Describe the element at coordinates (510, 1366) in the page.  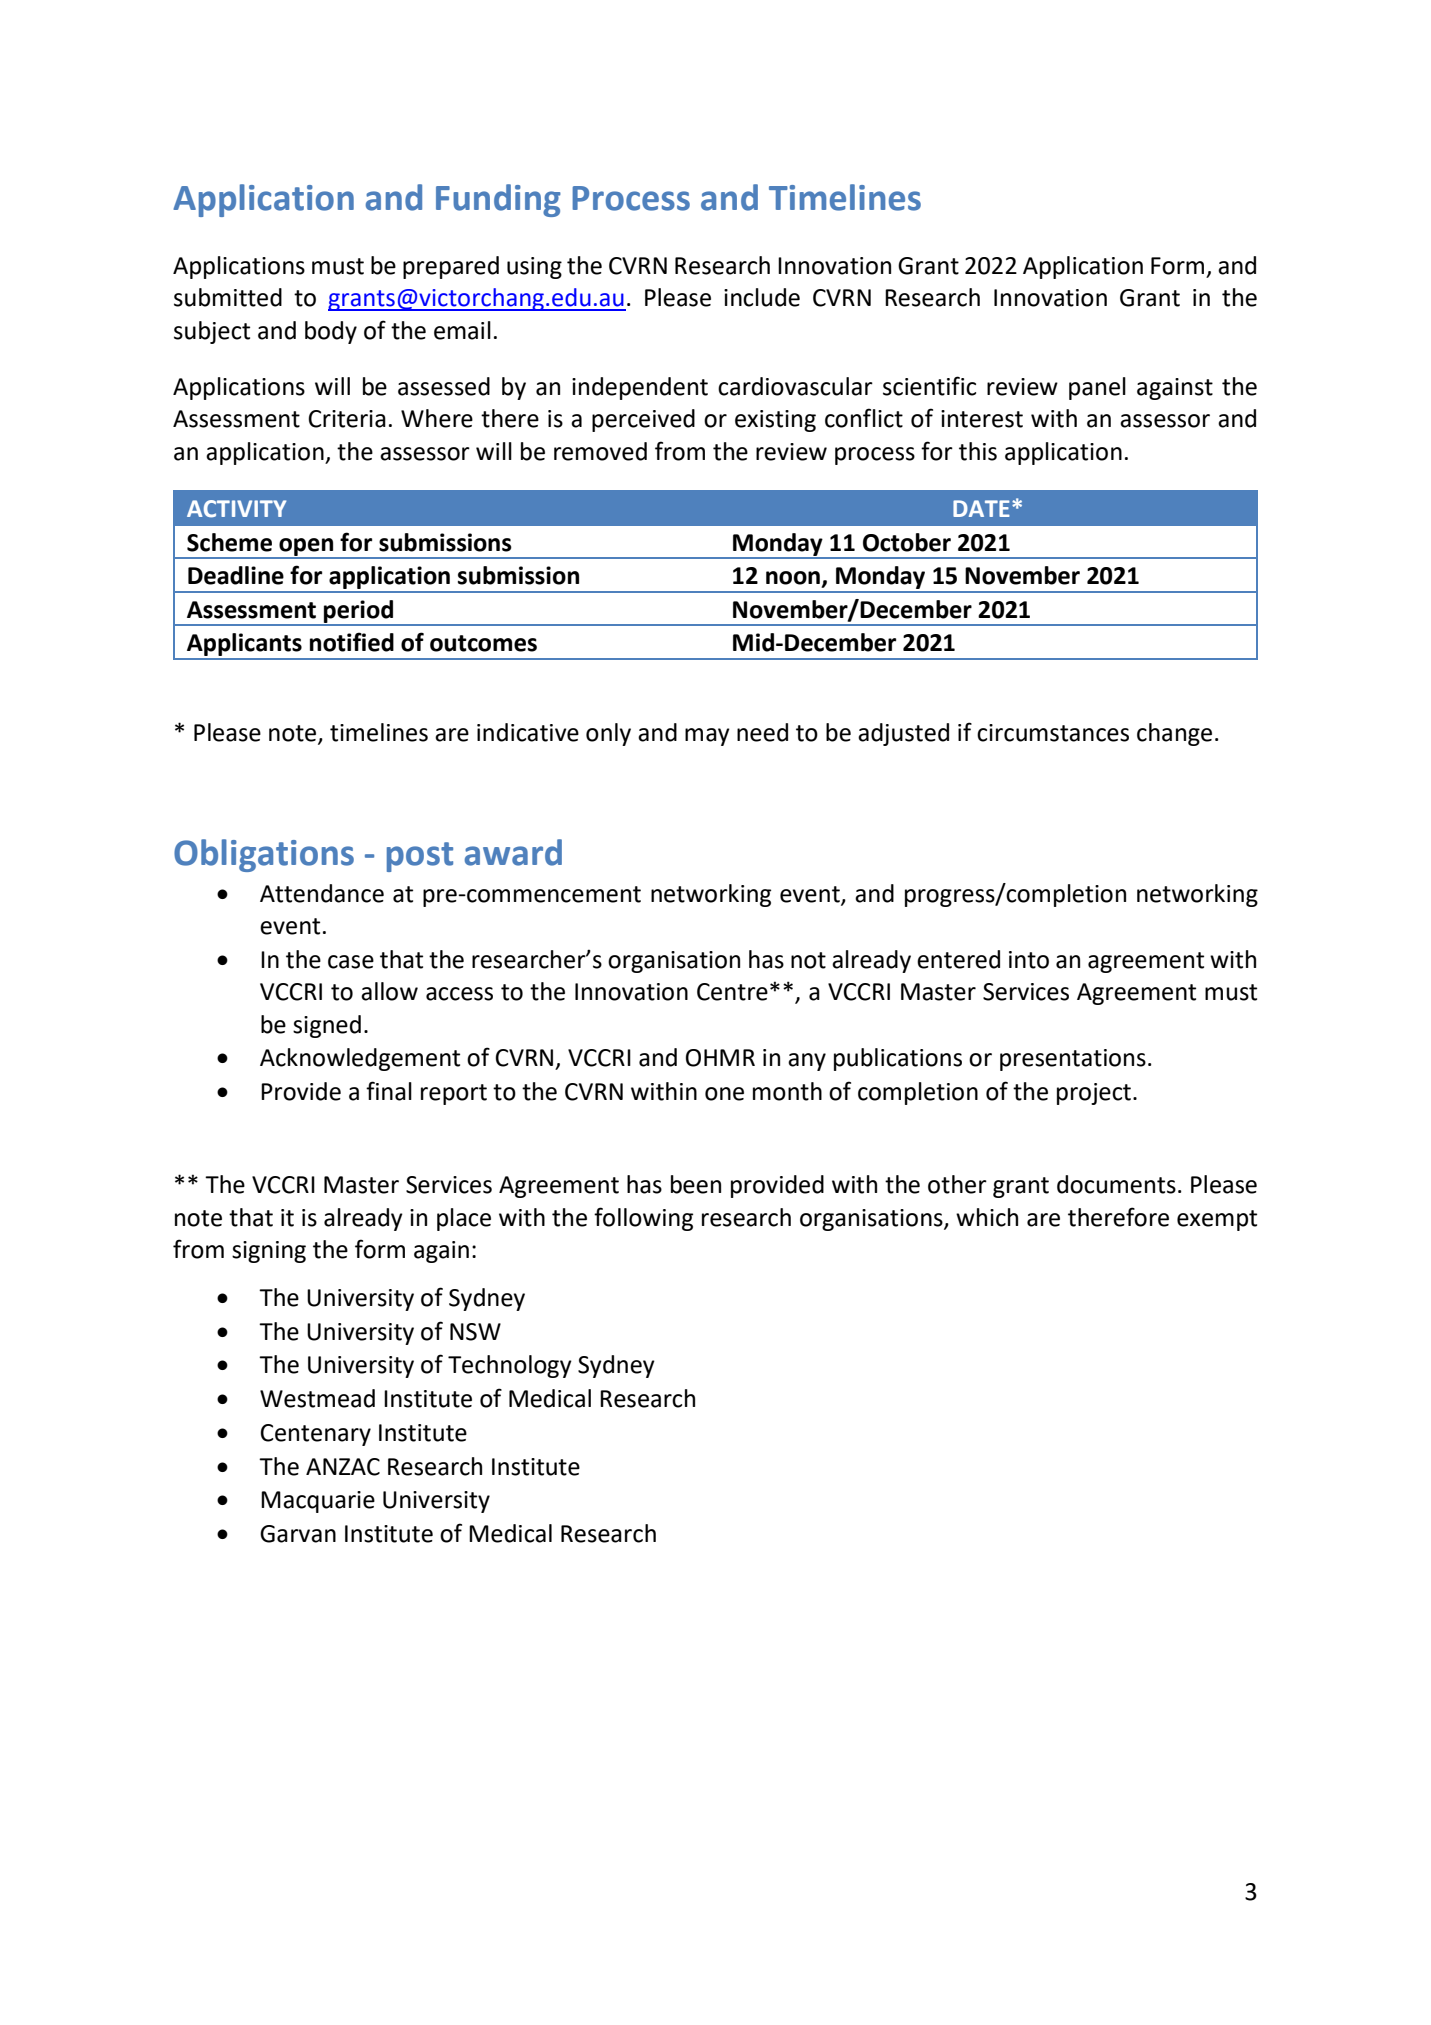
I see `Technology` at that location.
